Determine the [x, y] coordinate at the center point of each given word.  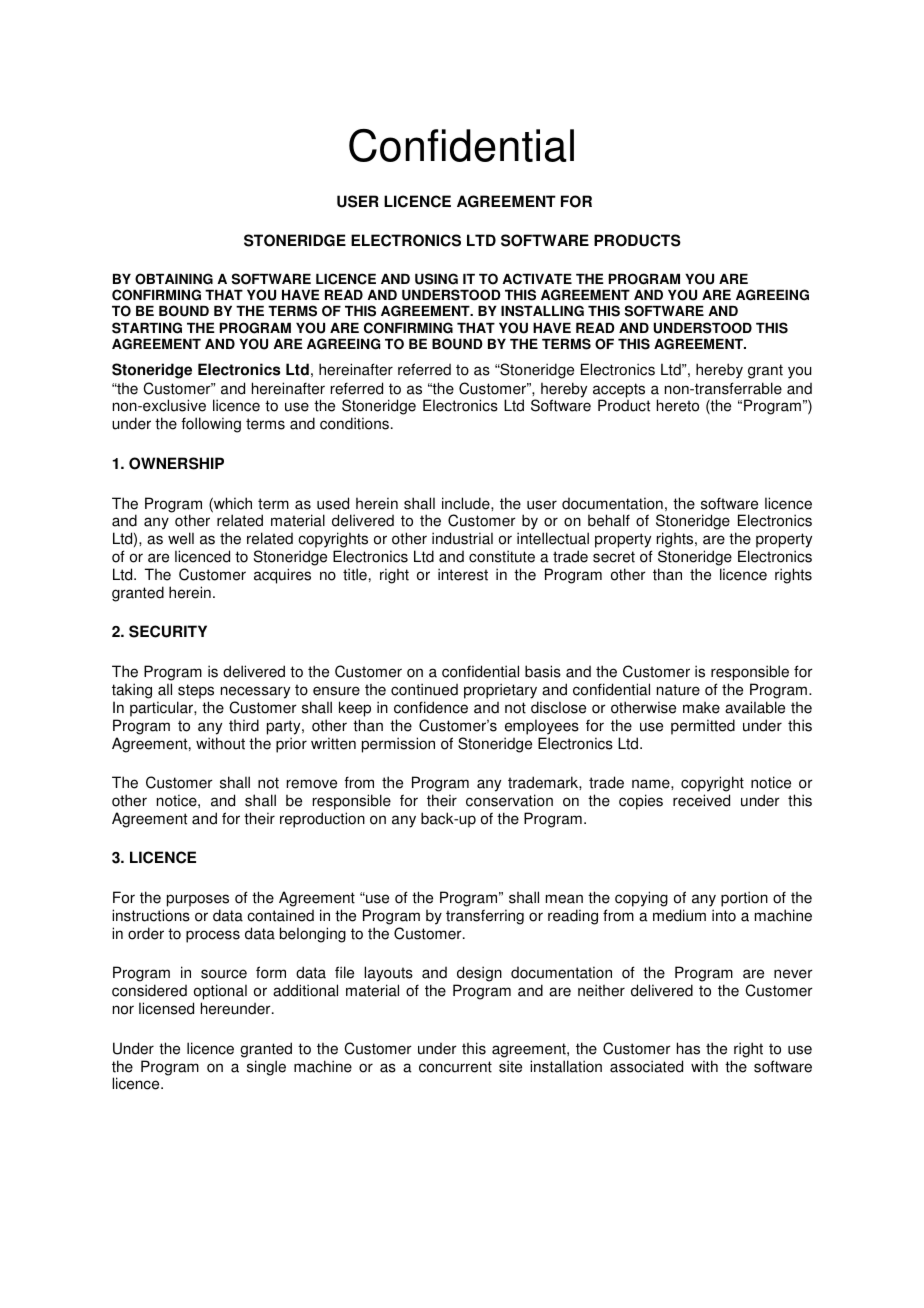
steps [196, 691]
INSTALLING [542, 311]
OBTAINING [174, 279]
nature [678, 690]
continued [424, 689]
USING [436, 279]
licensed [166, 1008]
